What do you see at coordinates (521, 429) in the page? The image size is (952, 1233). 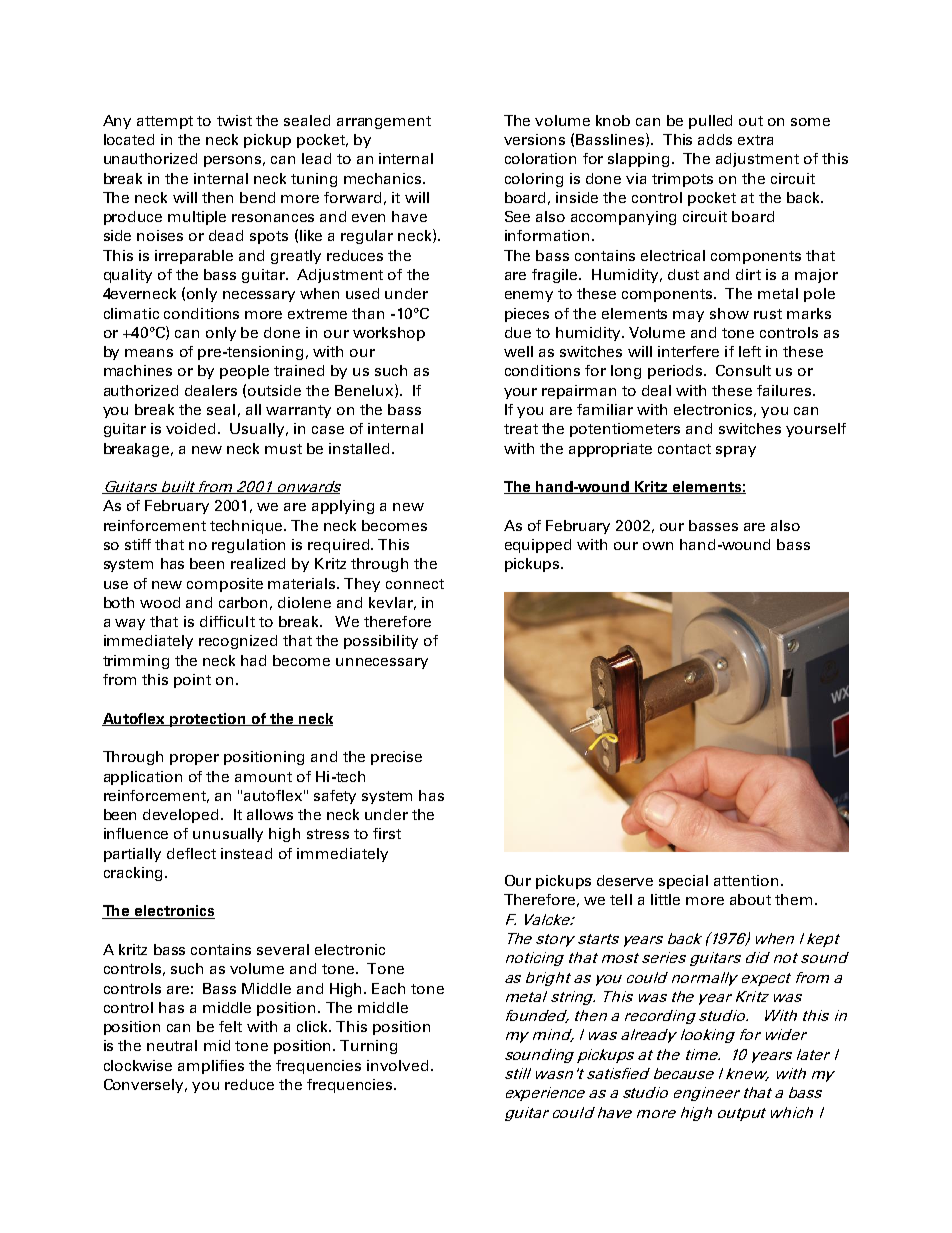 I see `treat` at bounding box center [521, 429].
